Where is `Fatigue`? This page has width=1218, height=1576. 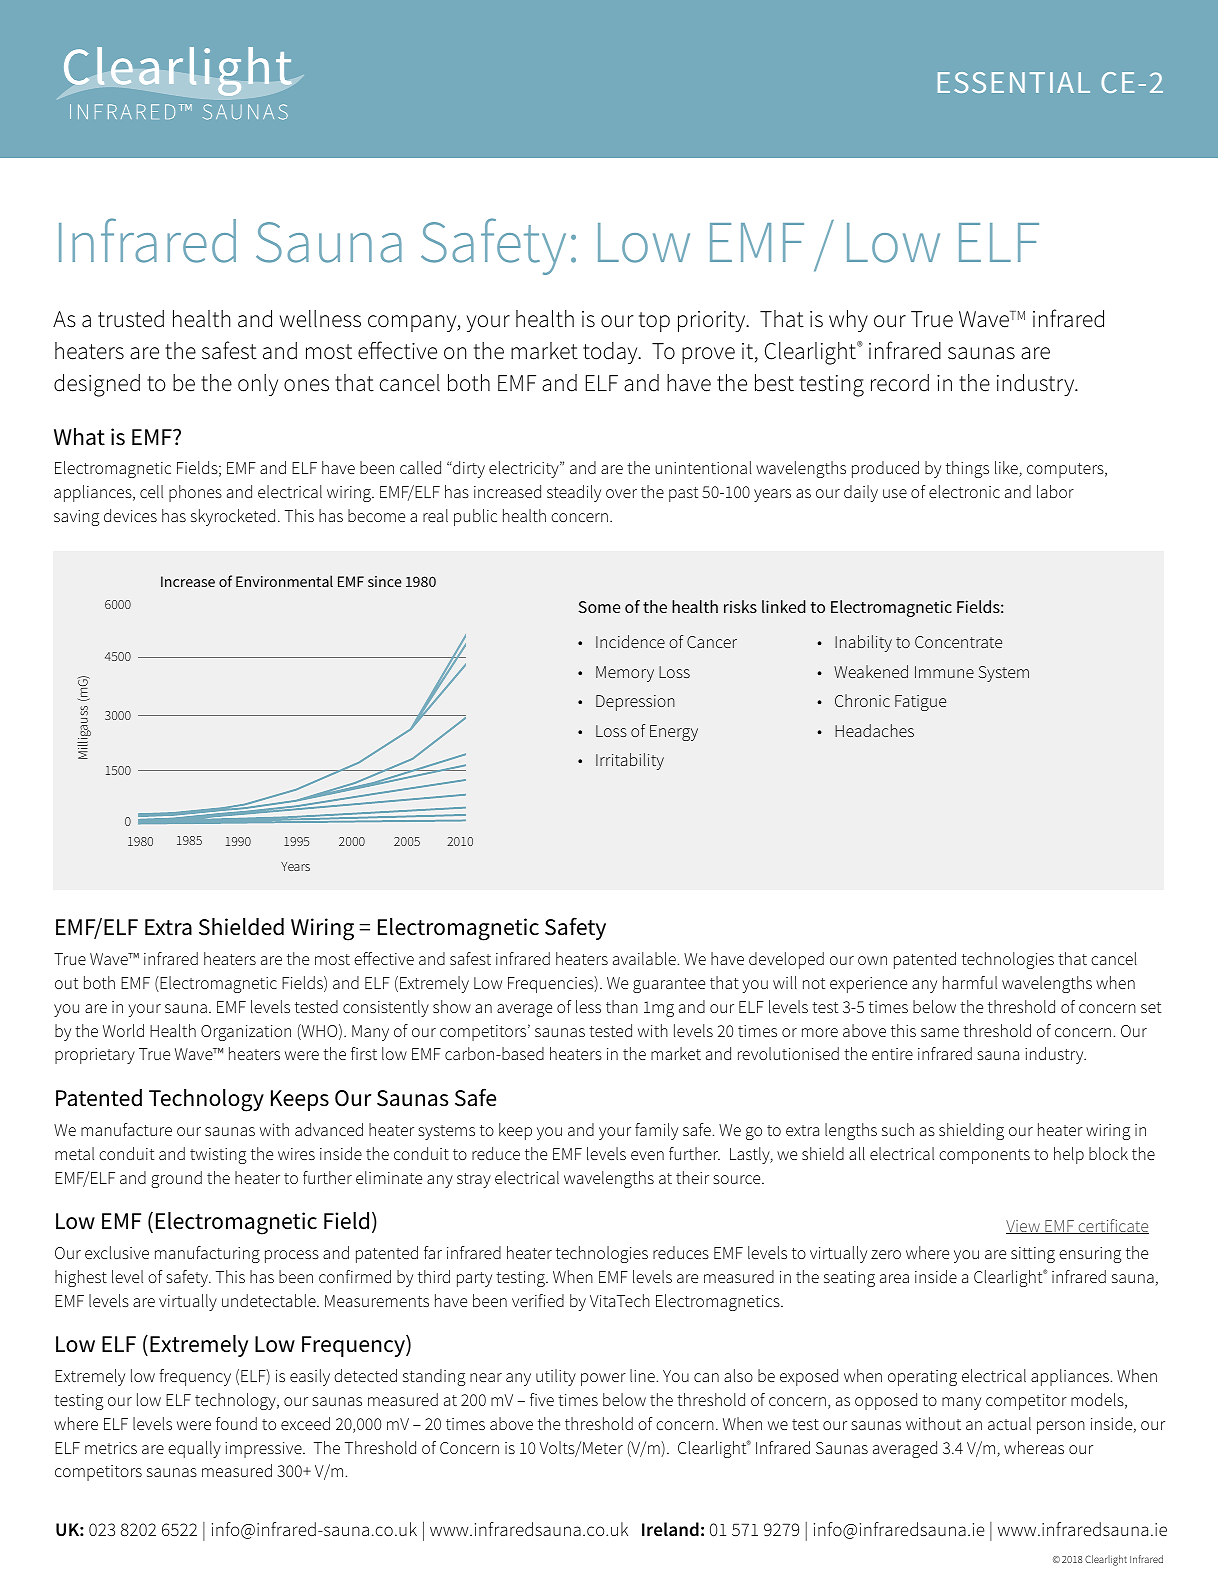
Fatigue is located at coordinates (920, 703).
